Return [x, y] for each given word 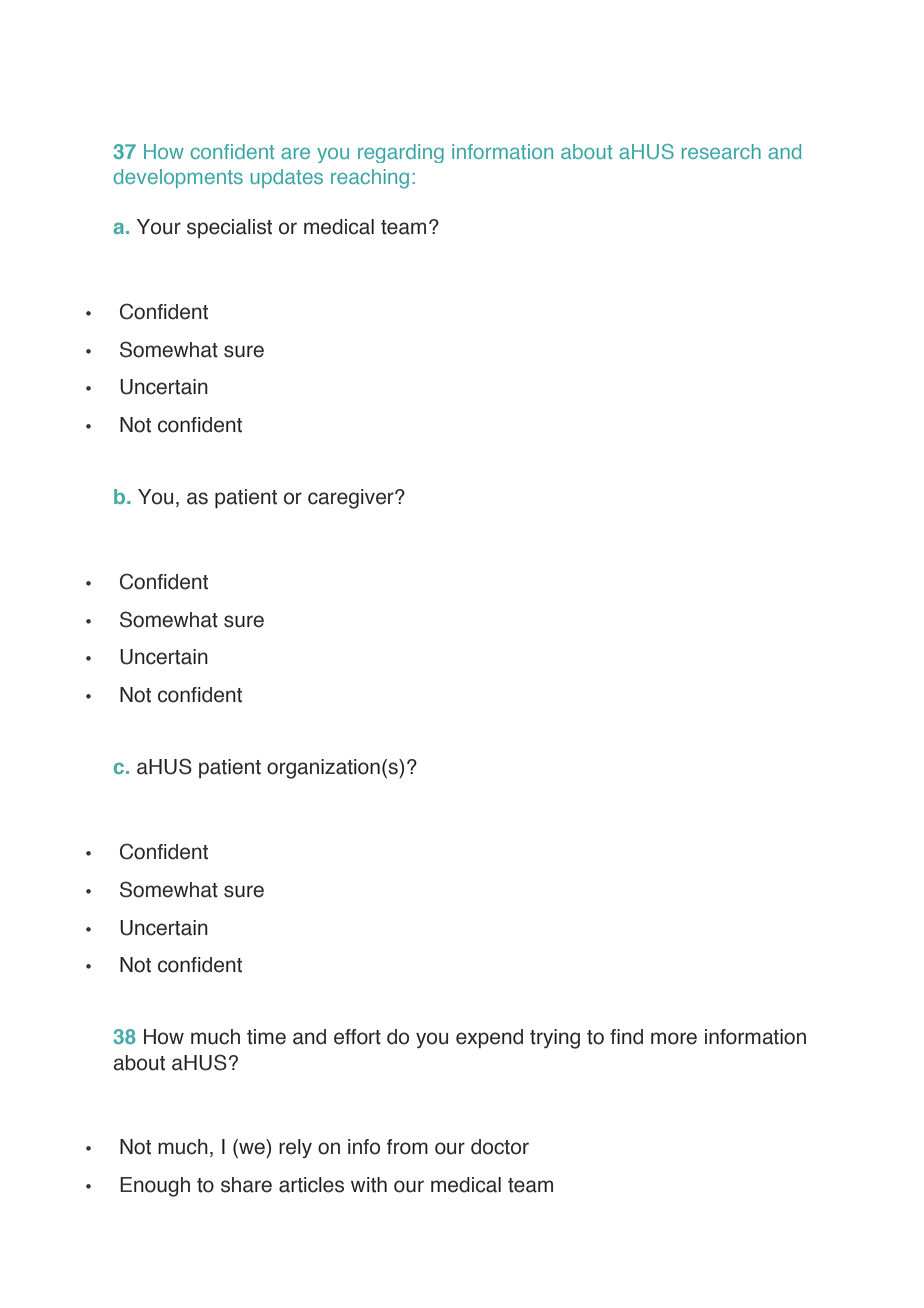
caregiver [352, 499]
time [266, 1037]
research [721, 151]
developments [178, 178]
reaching [370, 179]
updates [287, 178]
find [626, 1037]
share [246, 1185]
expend [489, 1038]
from [407, 1147]
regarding [401, 153]
